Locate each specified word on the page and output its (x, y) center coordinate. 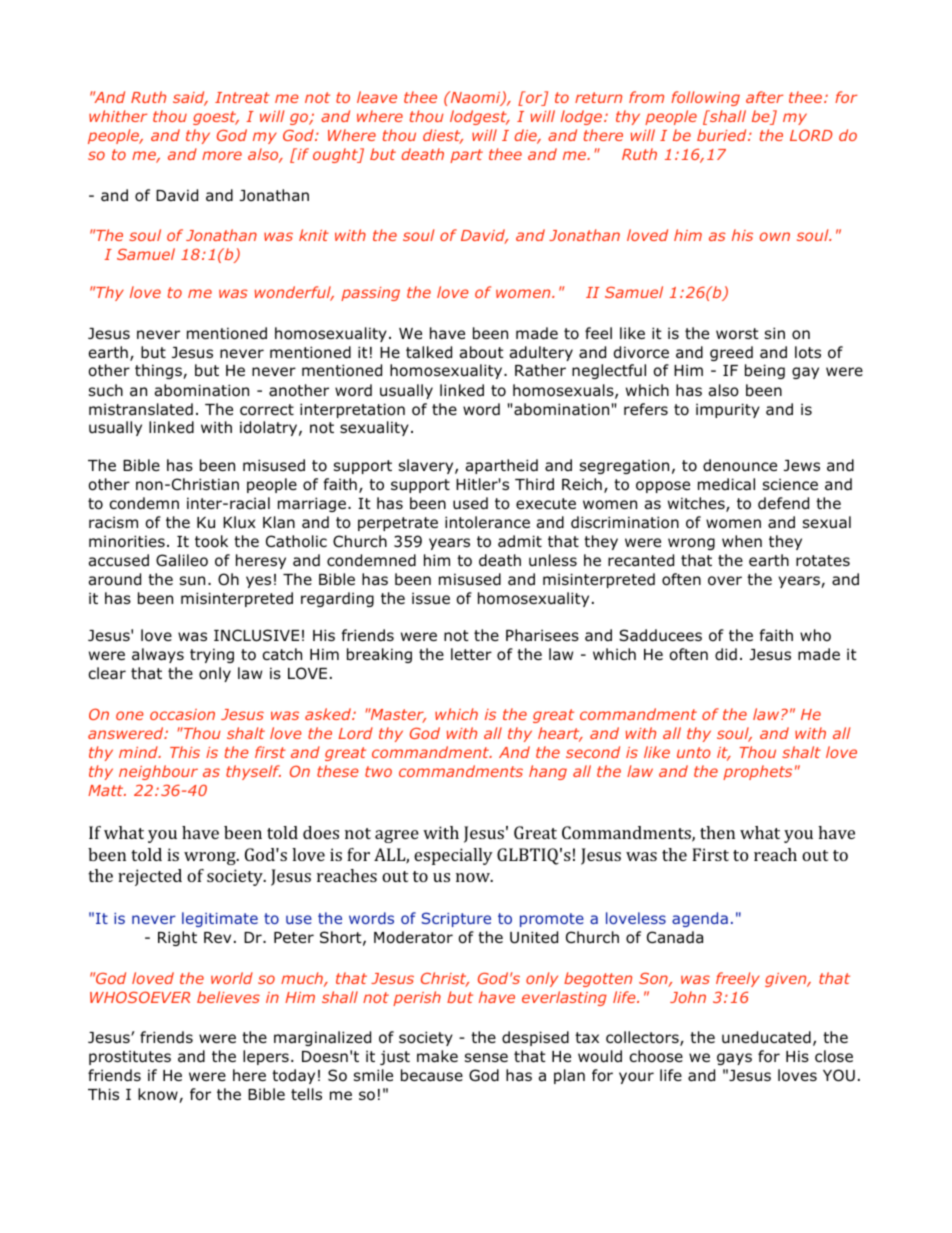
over (725, 581)
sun (192, 580)
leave (377, 97)
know (159, 1095)
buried (723, 135)
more (222, 155)
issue (431, 598)
